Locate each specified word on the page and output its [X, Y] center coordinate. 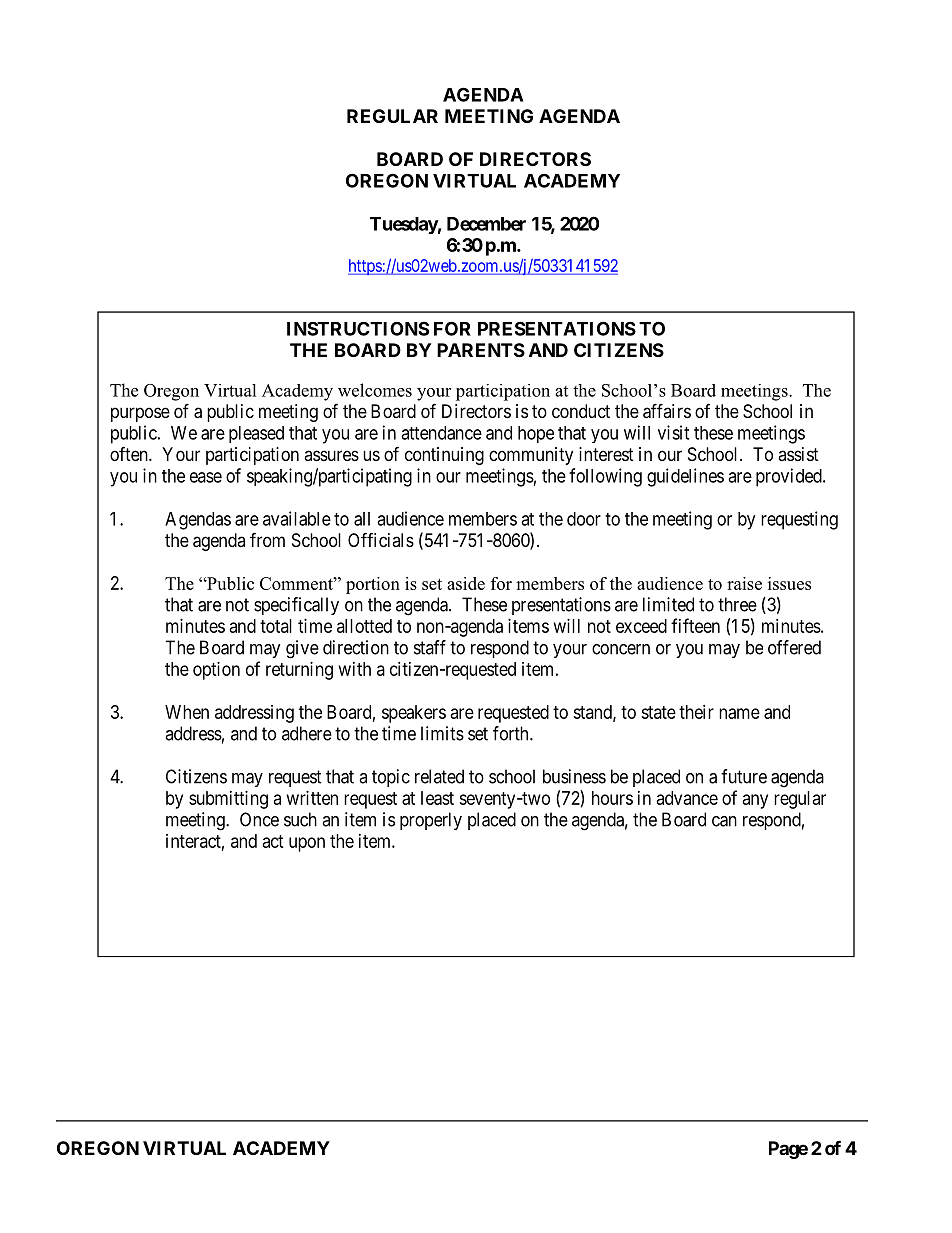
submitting [228, 800]
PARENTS [481, 350]
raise [744, 583]
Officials [381, 539]
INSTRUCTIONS [358, 328]
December [486, 224]
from [267, 539]
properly [431, 821]
